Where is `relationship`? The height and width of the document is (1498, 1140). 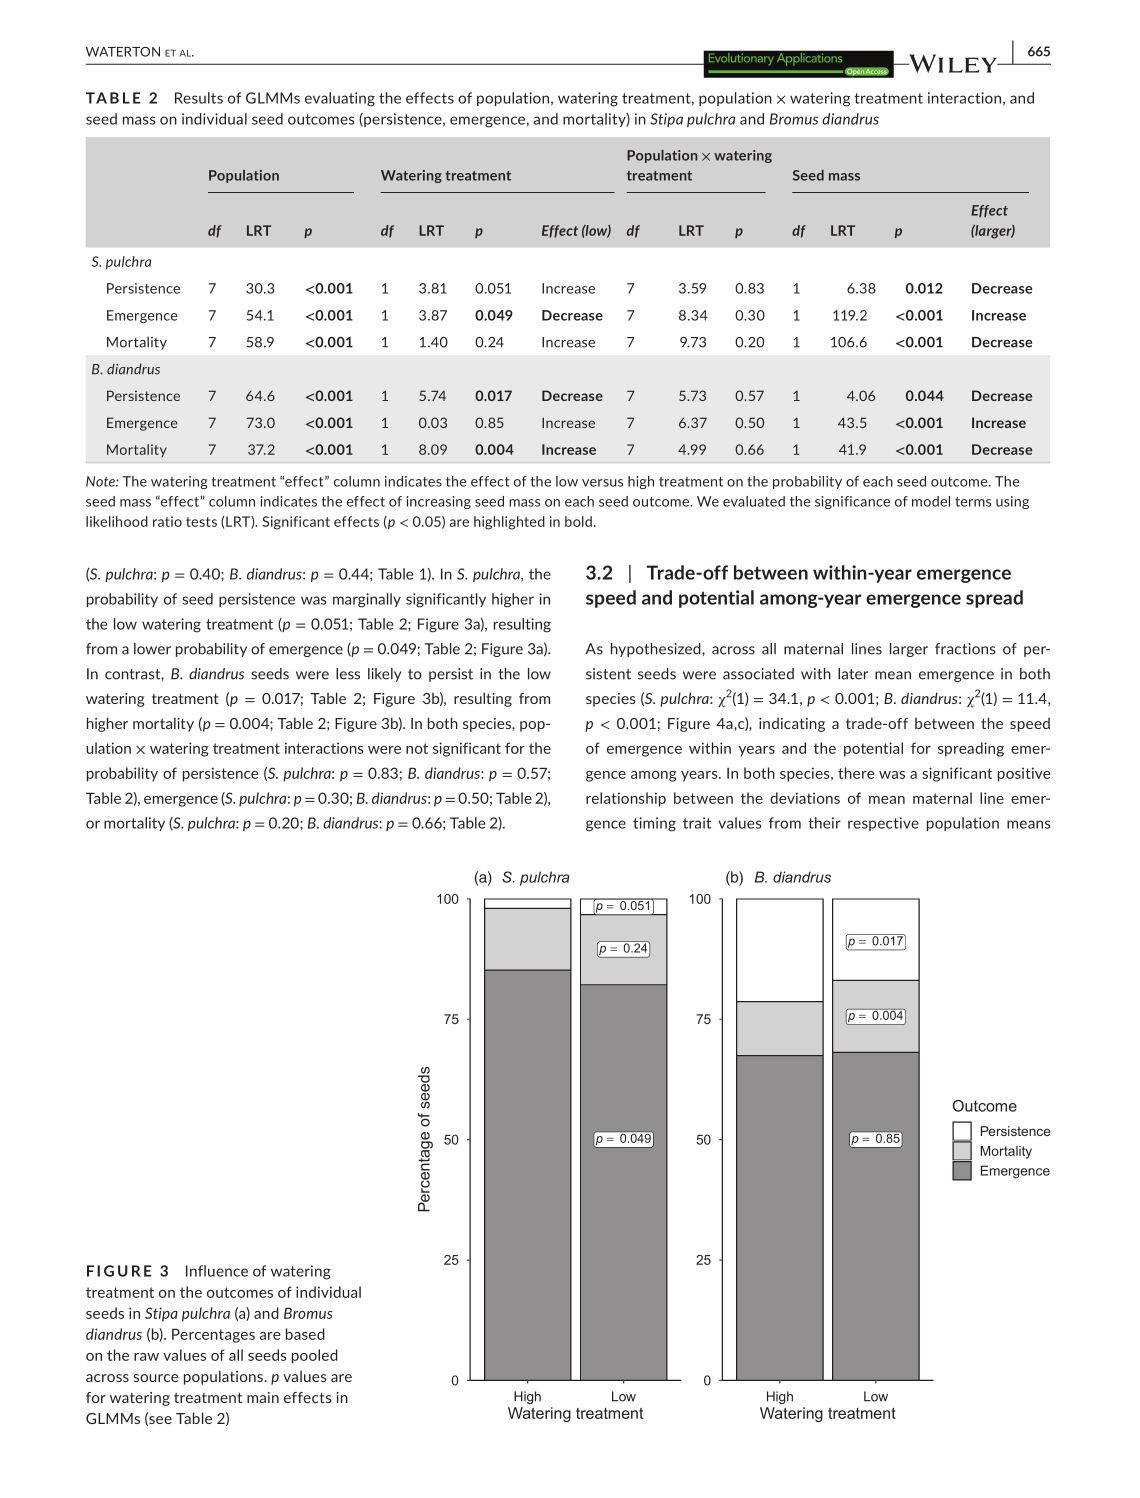
relationship is located at coordinates (626, 799).
